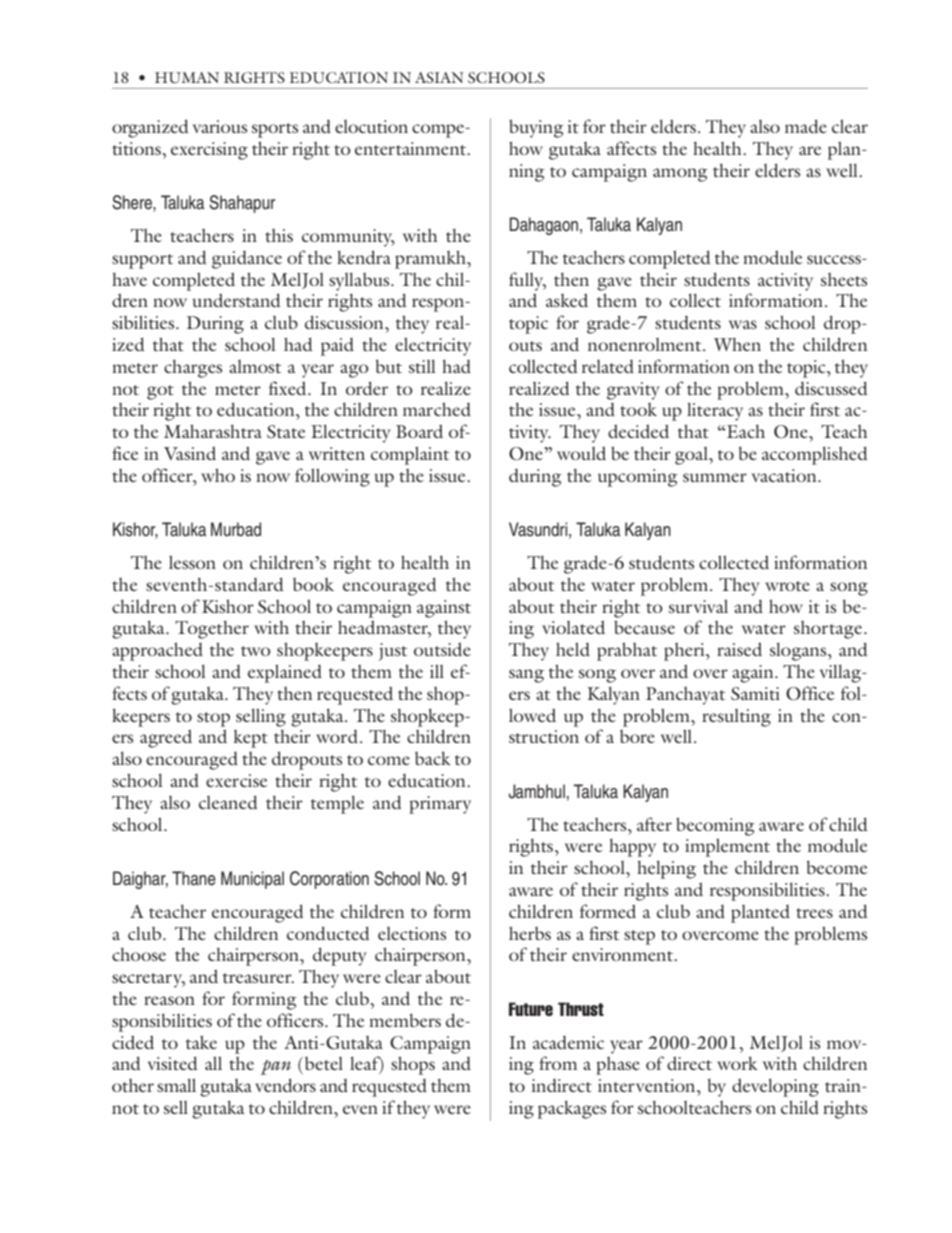 The image size is (952, 1233). Describe the element at coordinates (787, 586) in the screenshot. I see `wrote` at that location.
